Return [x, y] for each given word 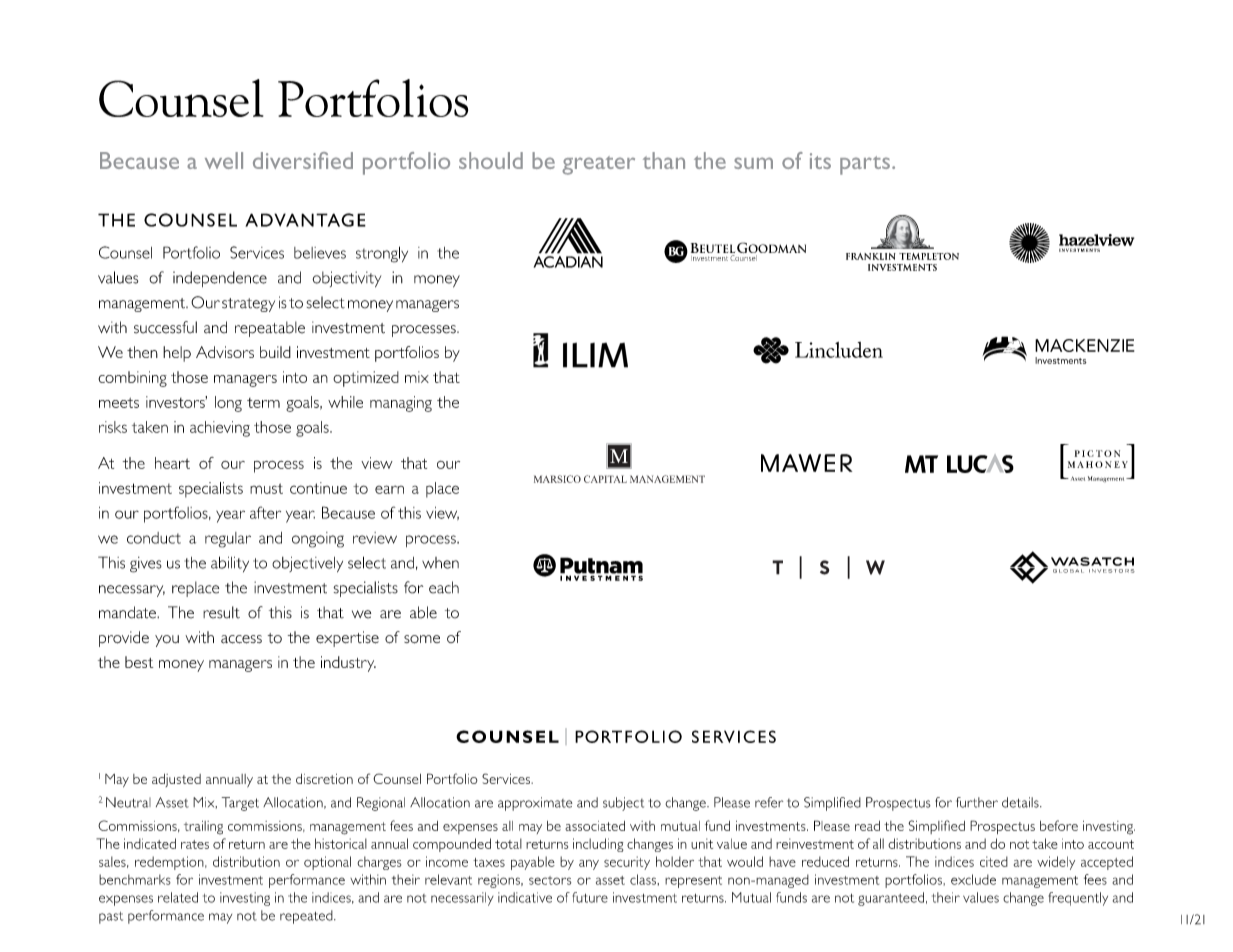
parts [865, 165]
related [178, 897]
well [224, 160]
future [590, 897]
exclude [973, 879]
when [440, 563]
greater [598, 165]
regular [228, 540]
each [444, 587]
